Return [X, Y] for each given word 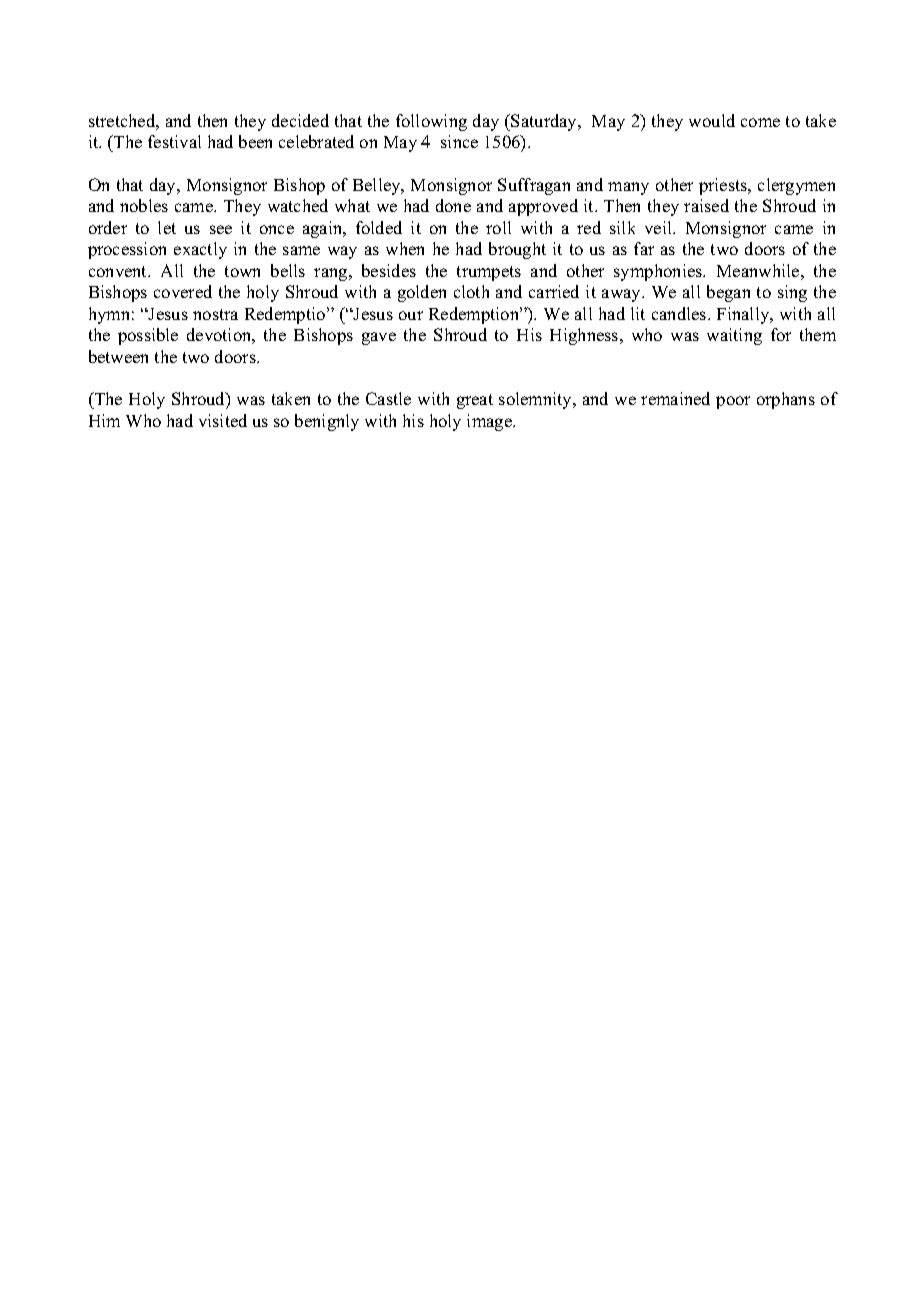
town [242, 271]
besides [389, 270]
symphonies [659, 272]
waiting [734, 336]
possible [148, 336]
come [760, 122]
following [431, 122]
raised [706, 205]
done [453, 205]
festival [174, 141]
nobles [144, 205]
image [490, 422]
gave [379, 338]
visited [223, 420]
